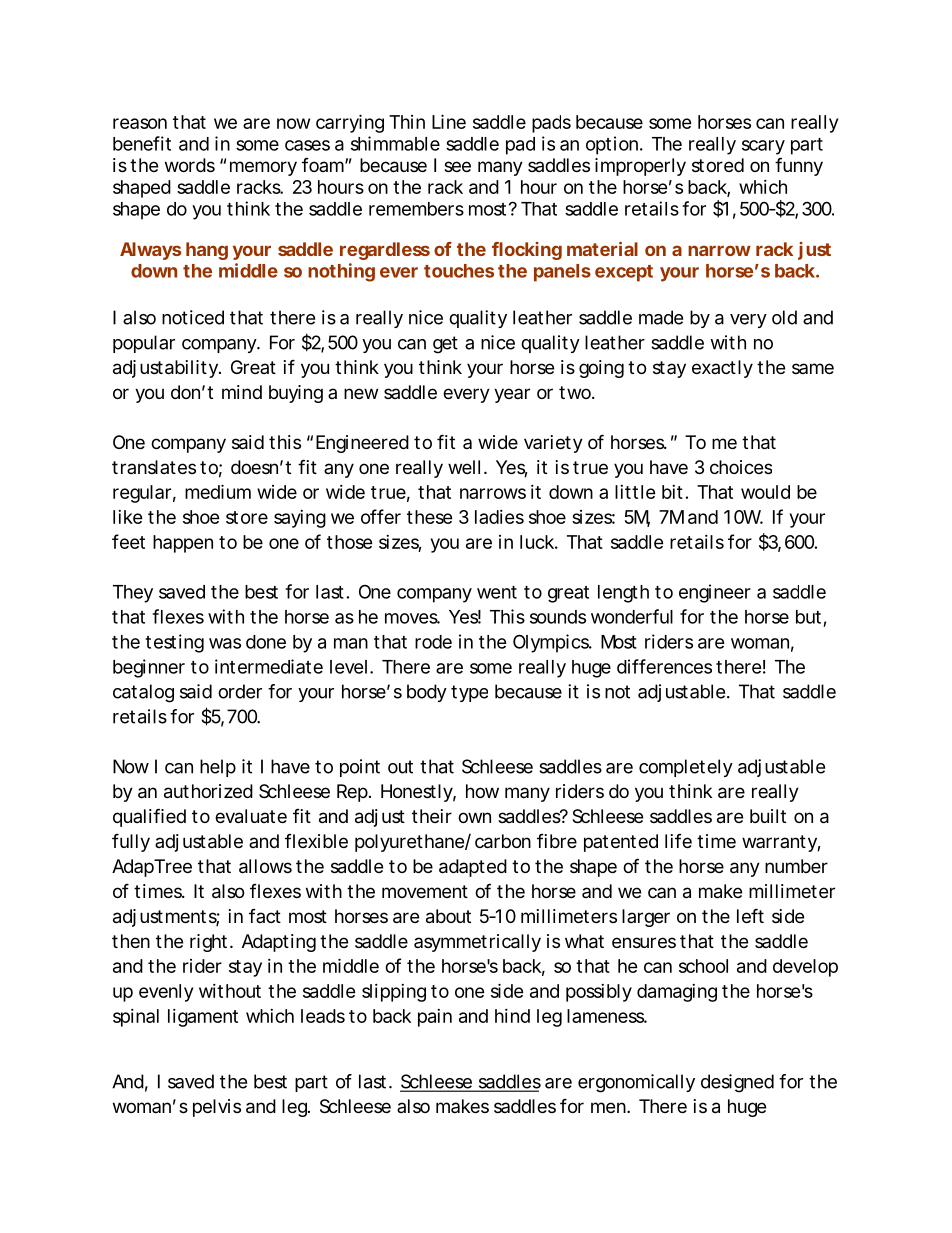  What do you see at coordinates (464, 467) in the page?
I see `well` at bounding box center [464, 467].
